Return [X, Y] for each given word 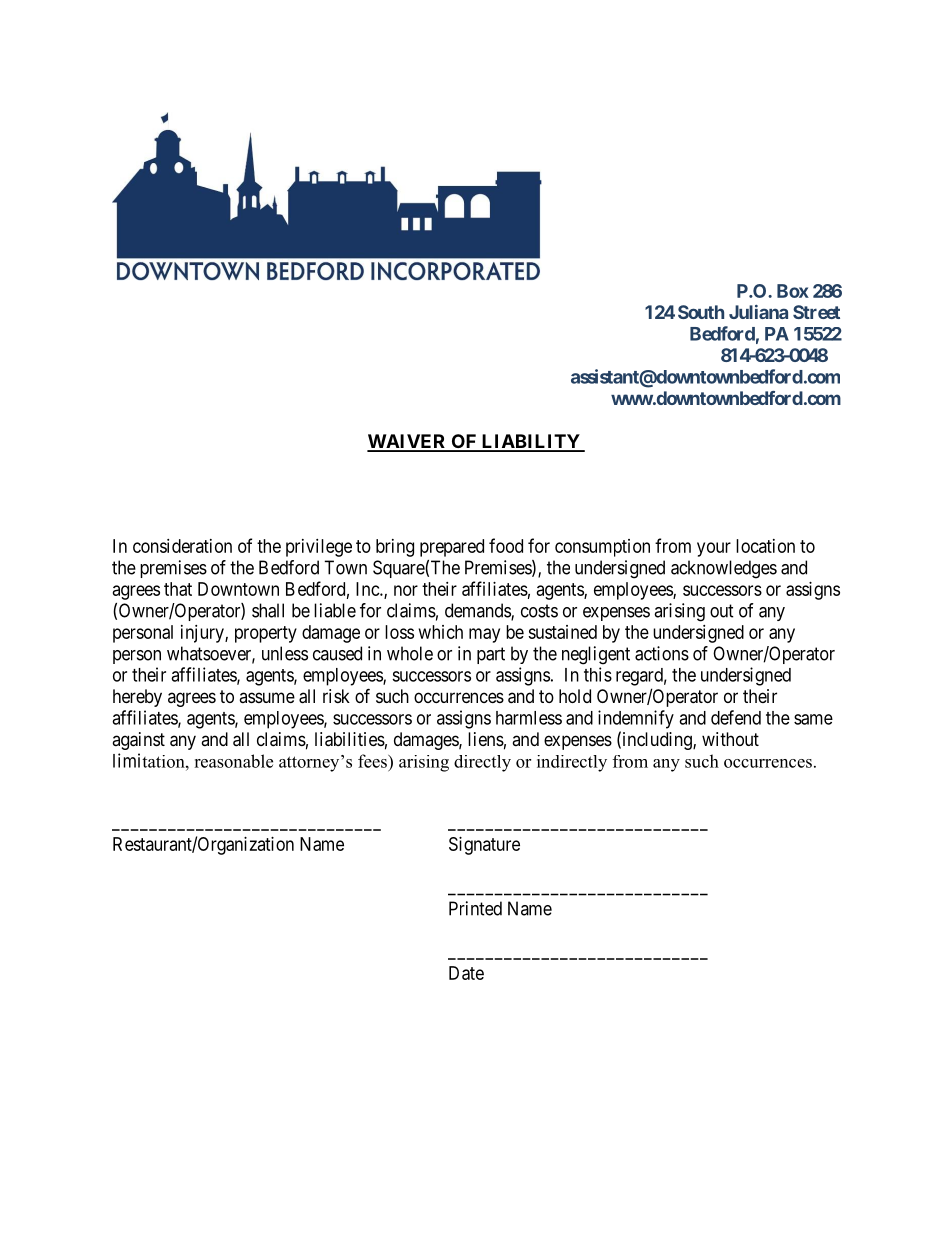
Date [466, 973]
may [484, 635]
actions [662, 653]
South [701, 312]
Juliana [758, 312]
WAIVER [408, 442]
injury [203, 634]
